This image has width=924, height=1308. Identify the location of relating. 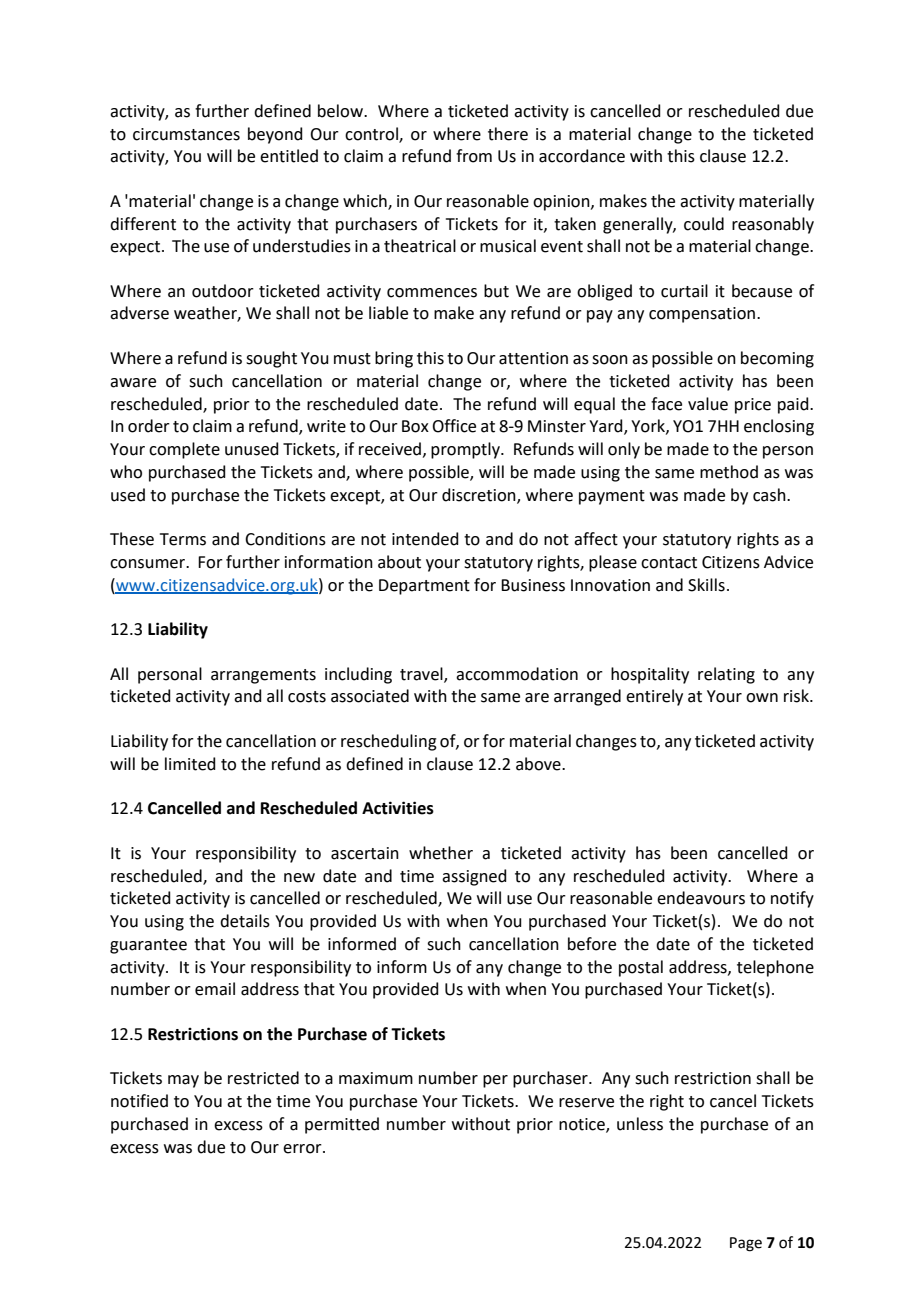
(726, 675).
